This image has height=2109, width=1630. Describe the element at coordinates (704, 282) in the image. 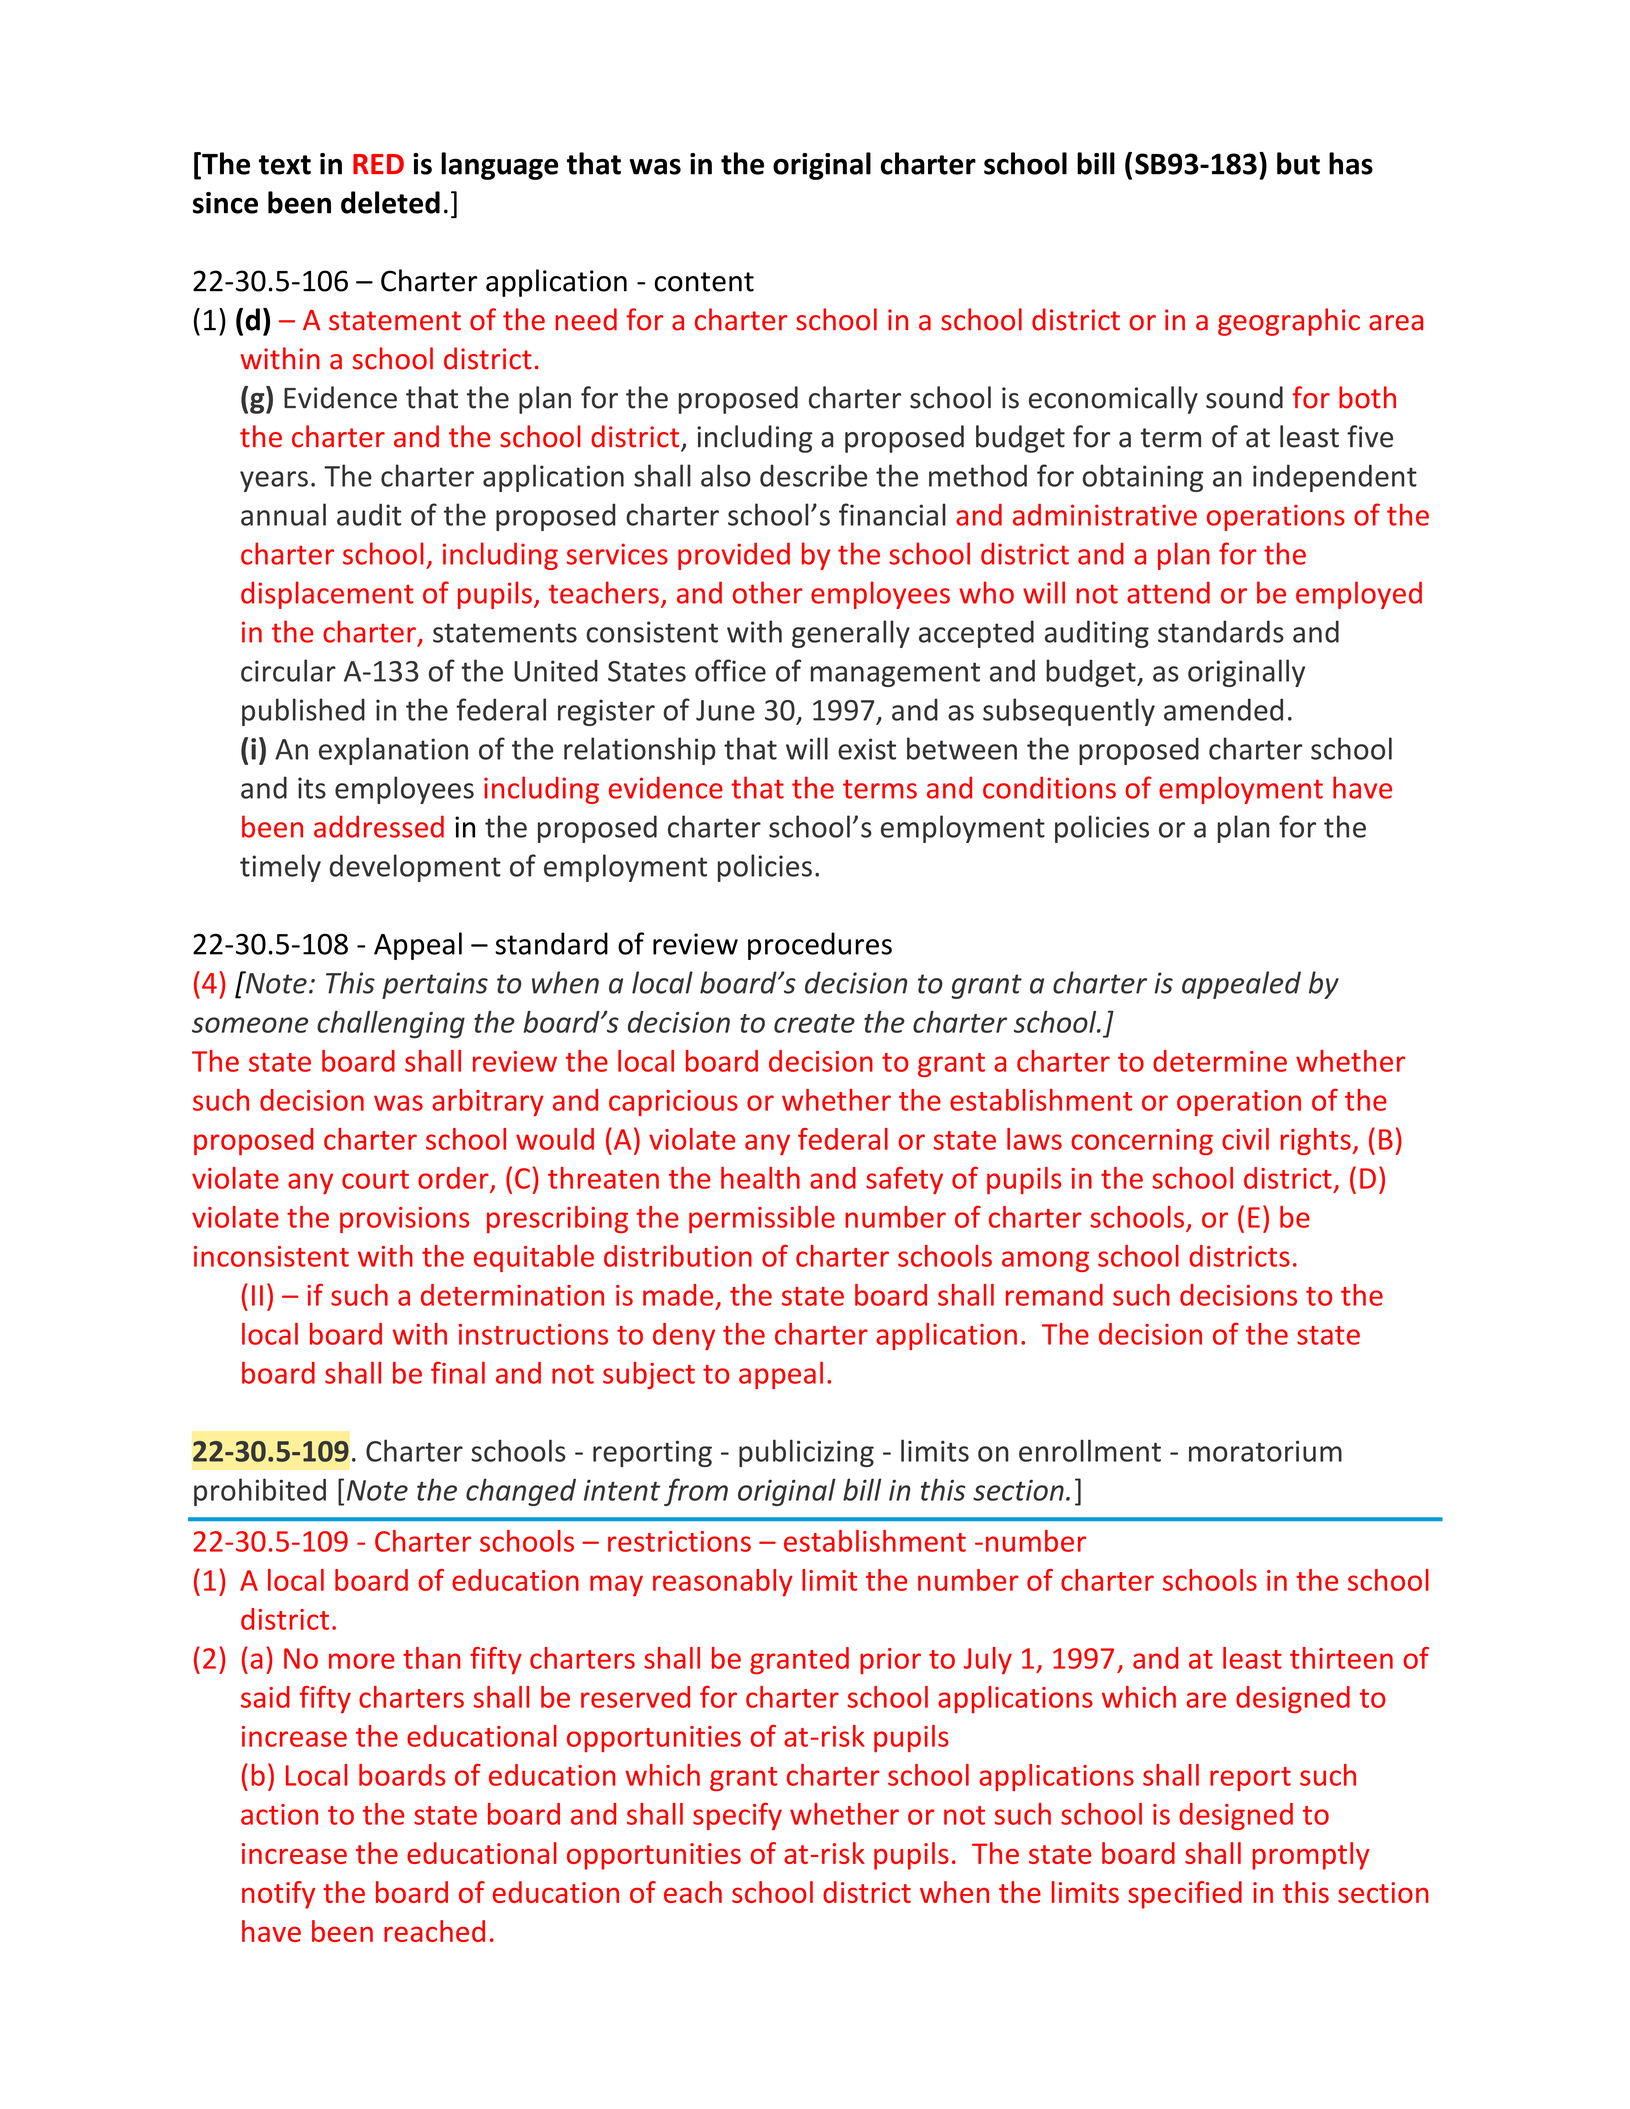

I see `content` at that location.
